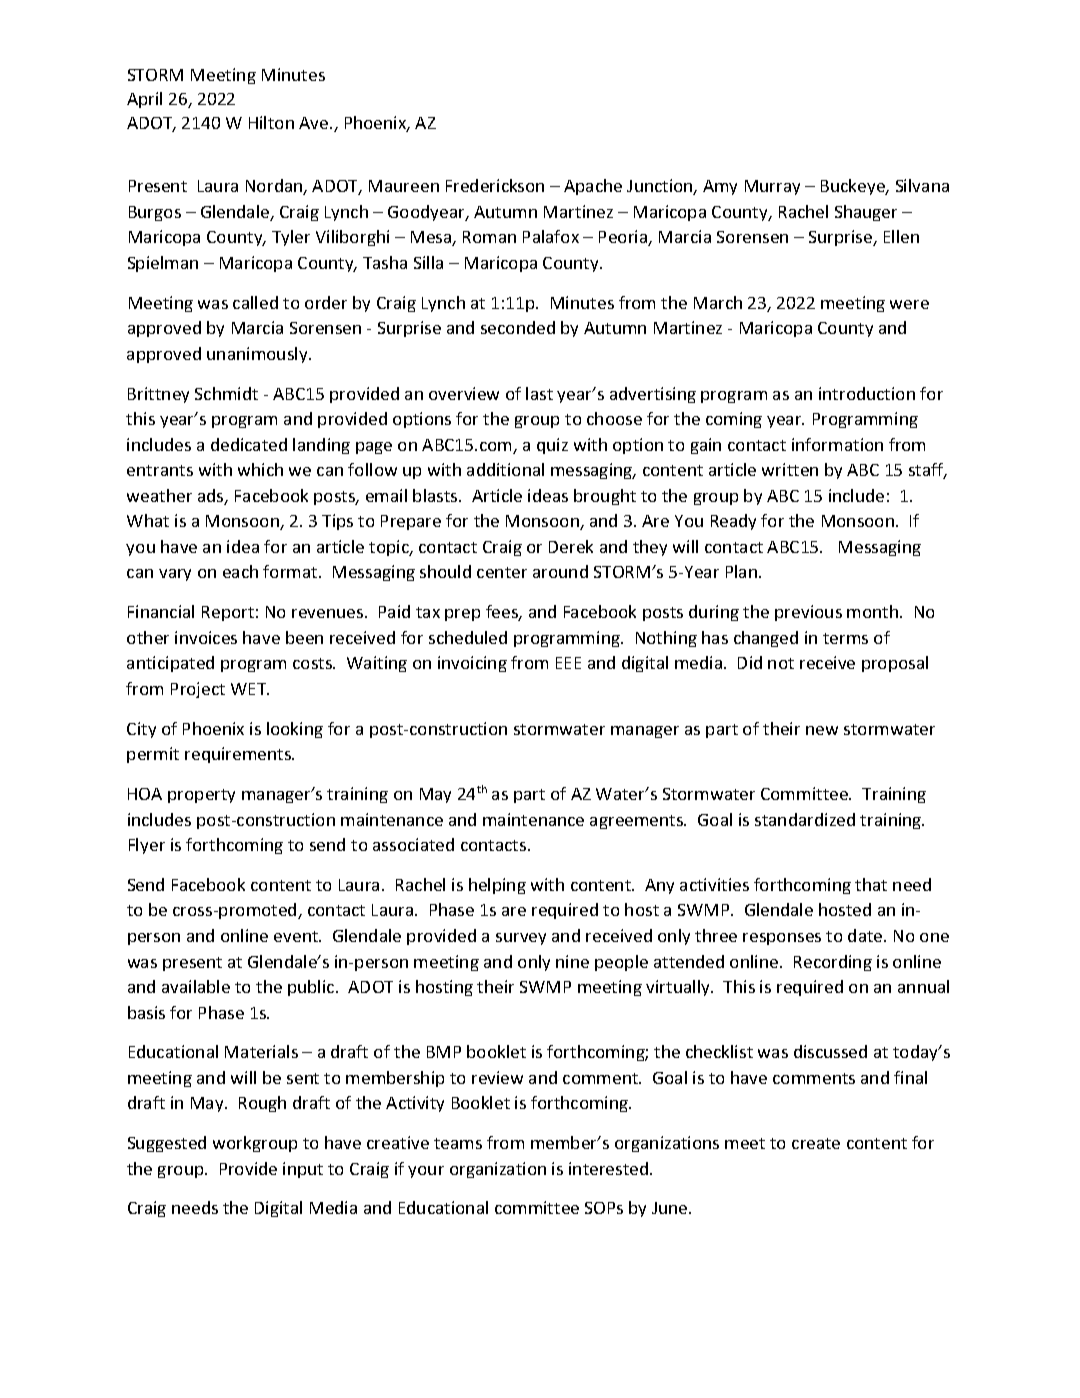 The image size is (1080, 1398). Describe the element at coordinates (867, 393) in the screenshot. I see `introduction` at that location.
